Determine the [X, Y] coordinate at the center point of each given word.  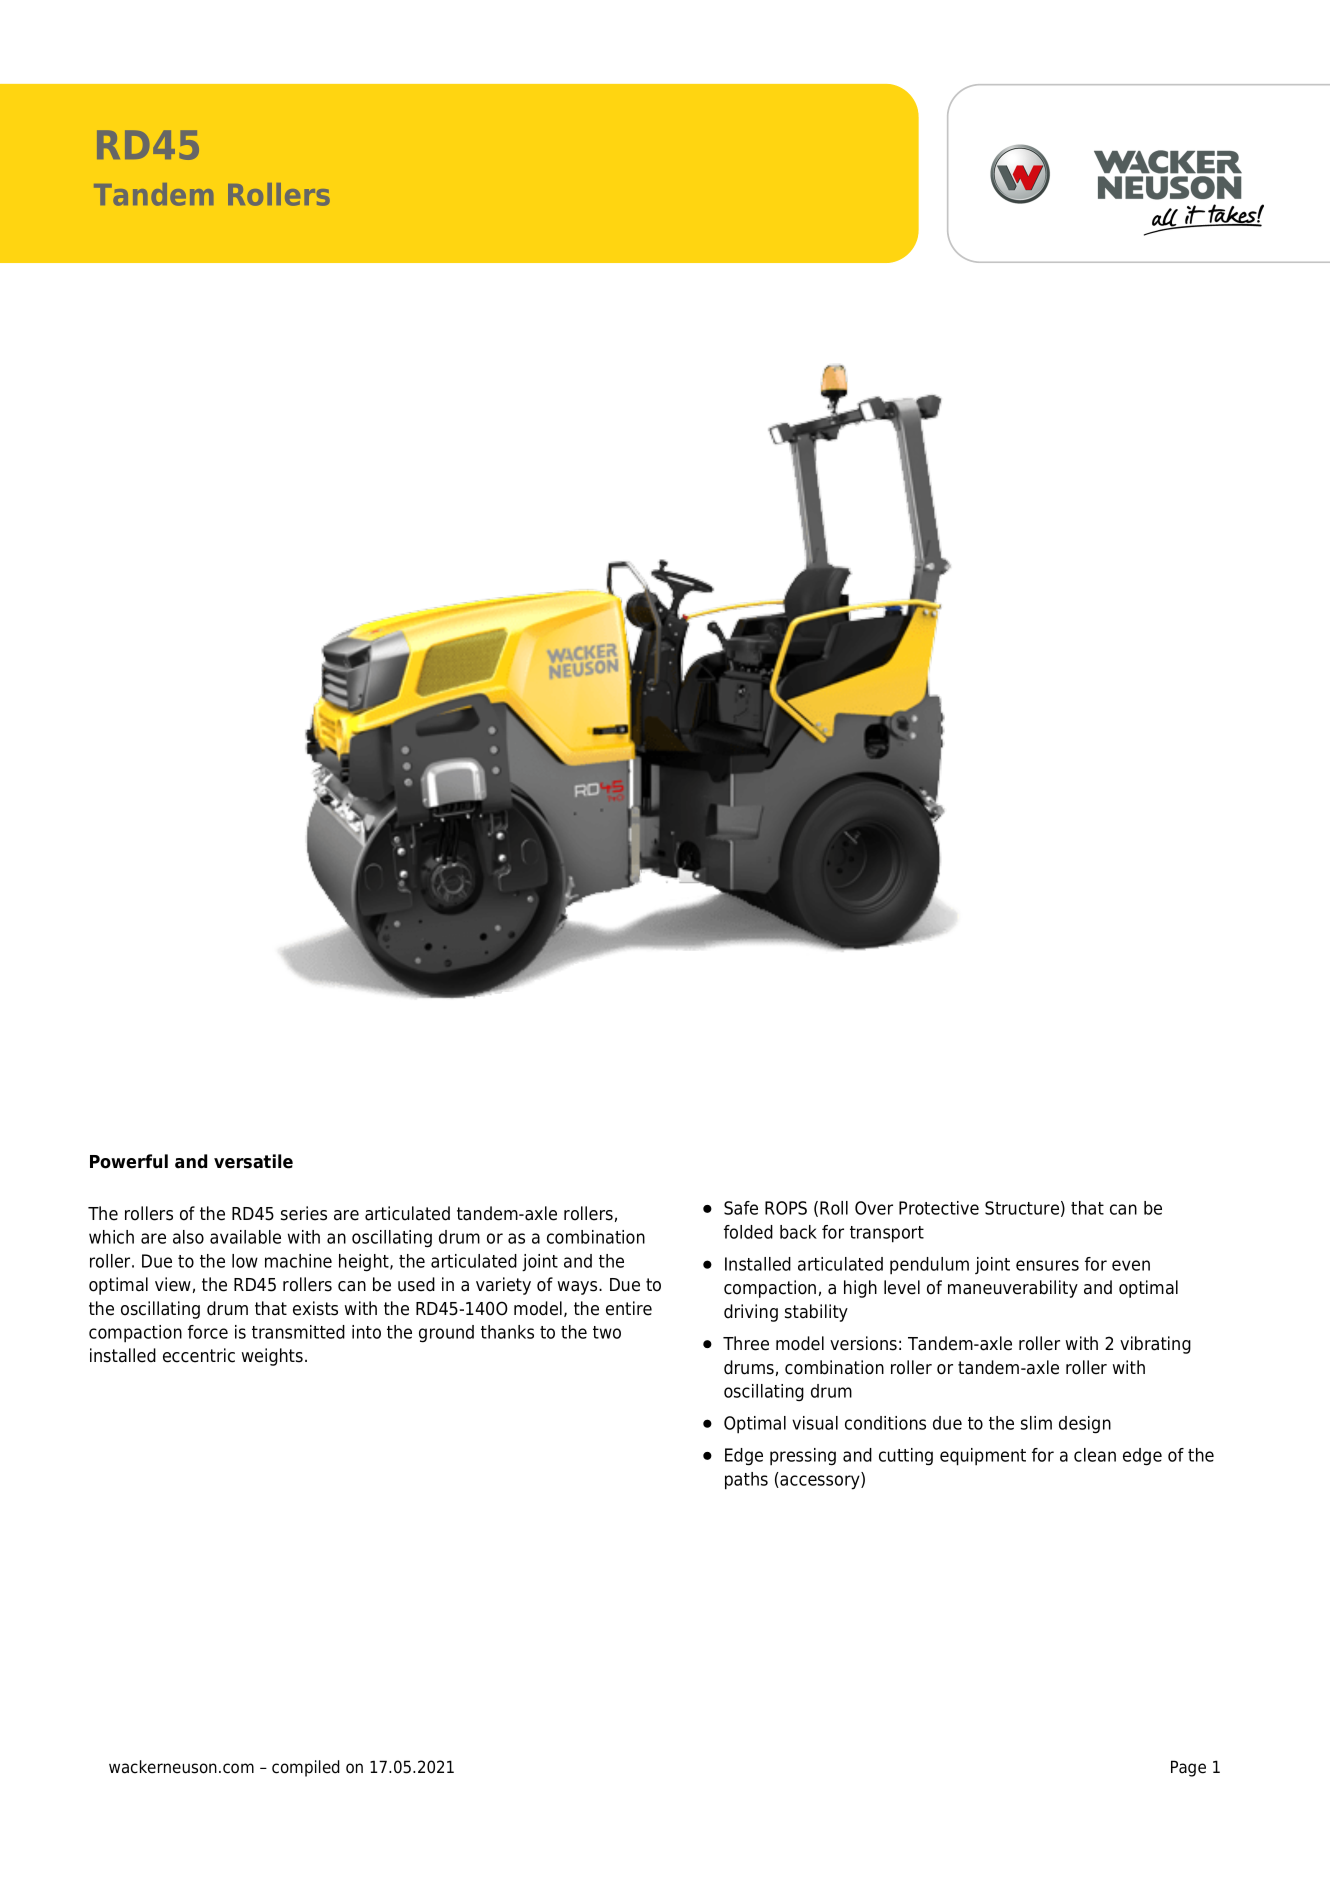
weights [272, 1357]
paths [746, 1481]
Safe [741, 1208]
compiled [306, 1768]
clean [1095, 1455]
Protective [939, 1208]
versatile [253, 1161]
